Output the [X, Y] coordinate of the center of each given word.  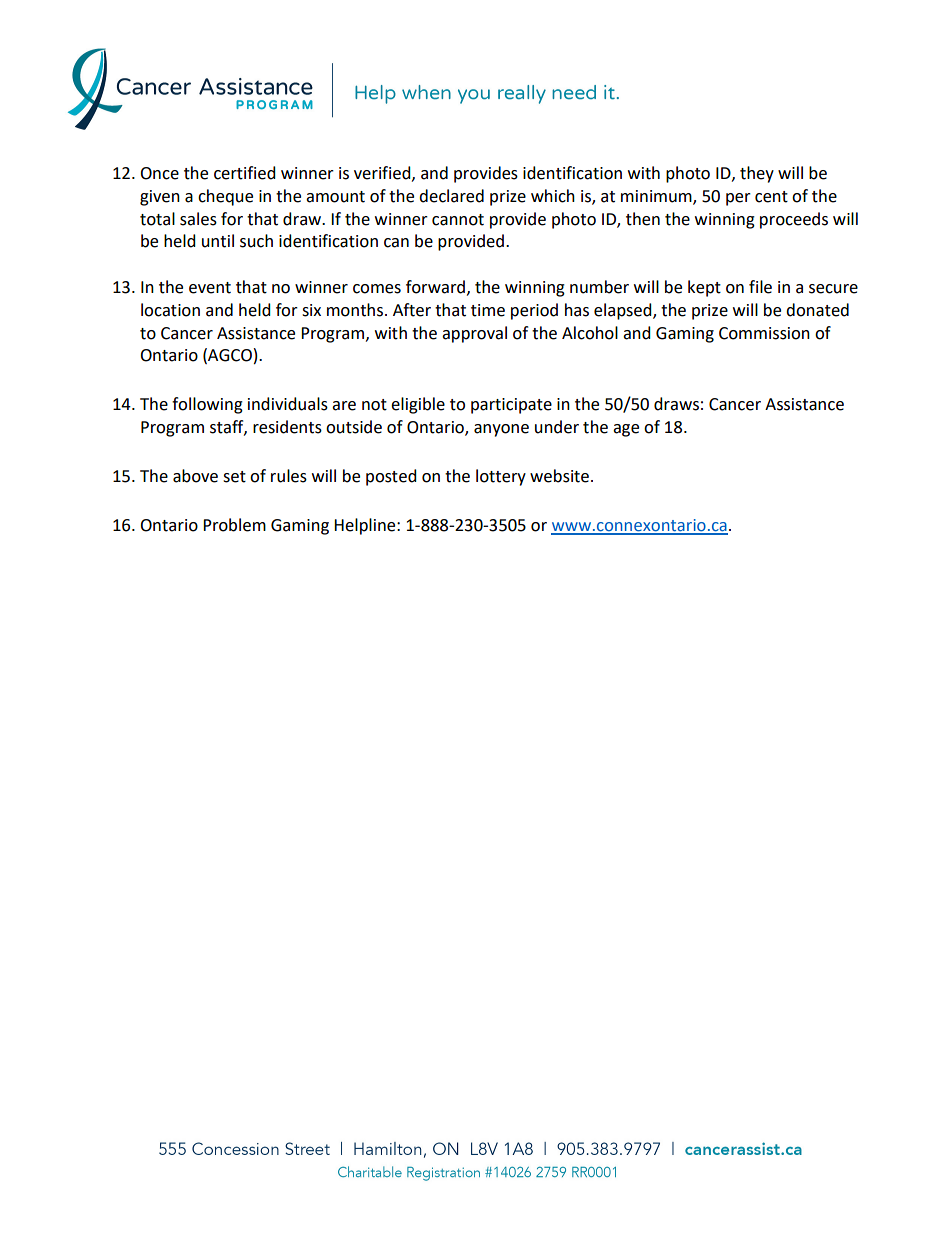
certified [245, 173]
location [170, 310]
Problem [234, 525]
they [757, 174]
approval [474, 334]
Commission [764, 333]
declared [451, 196]
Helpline [366, 526]
